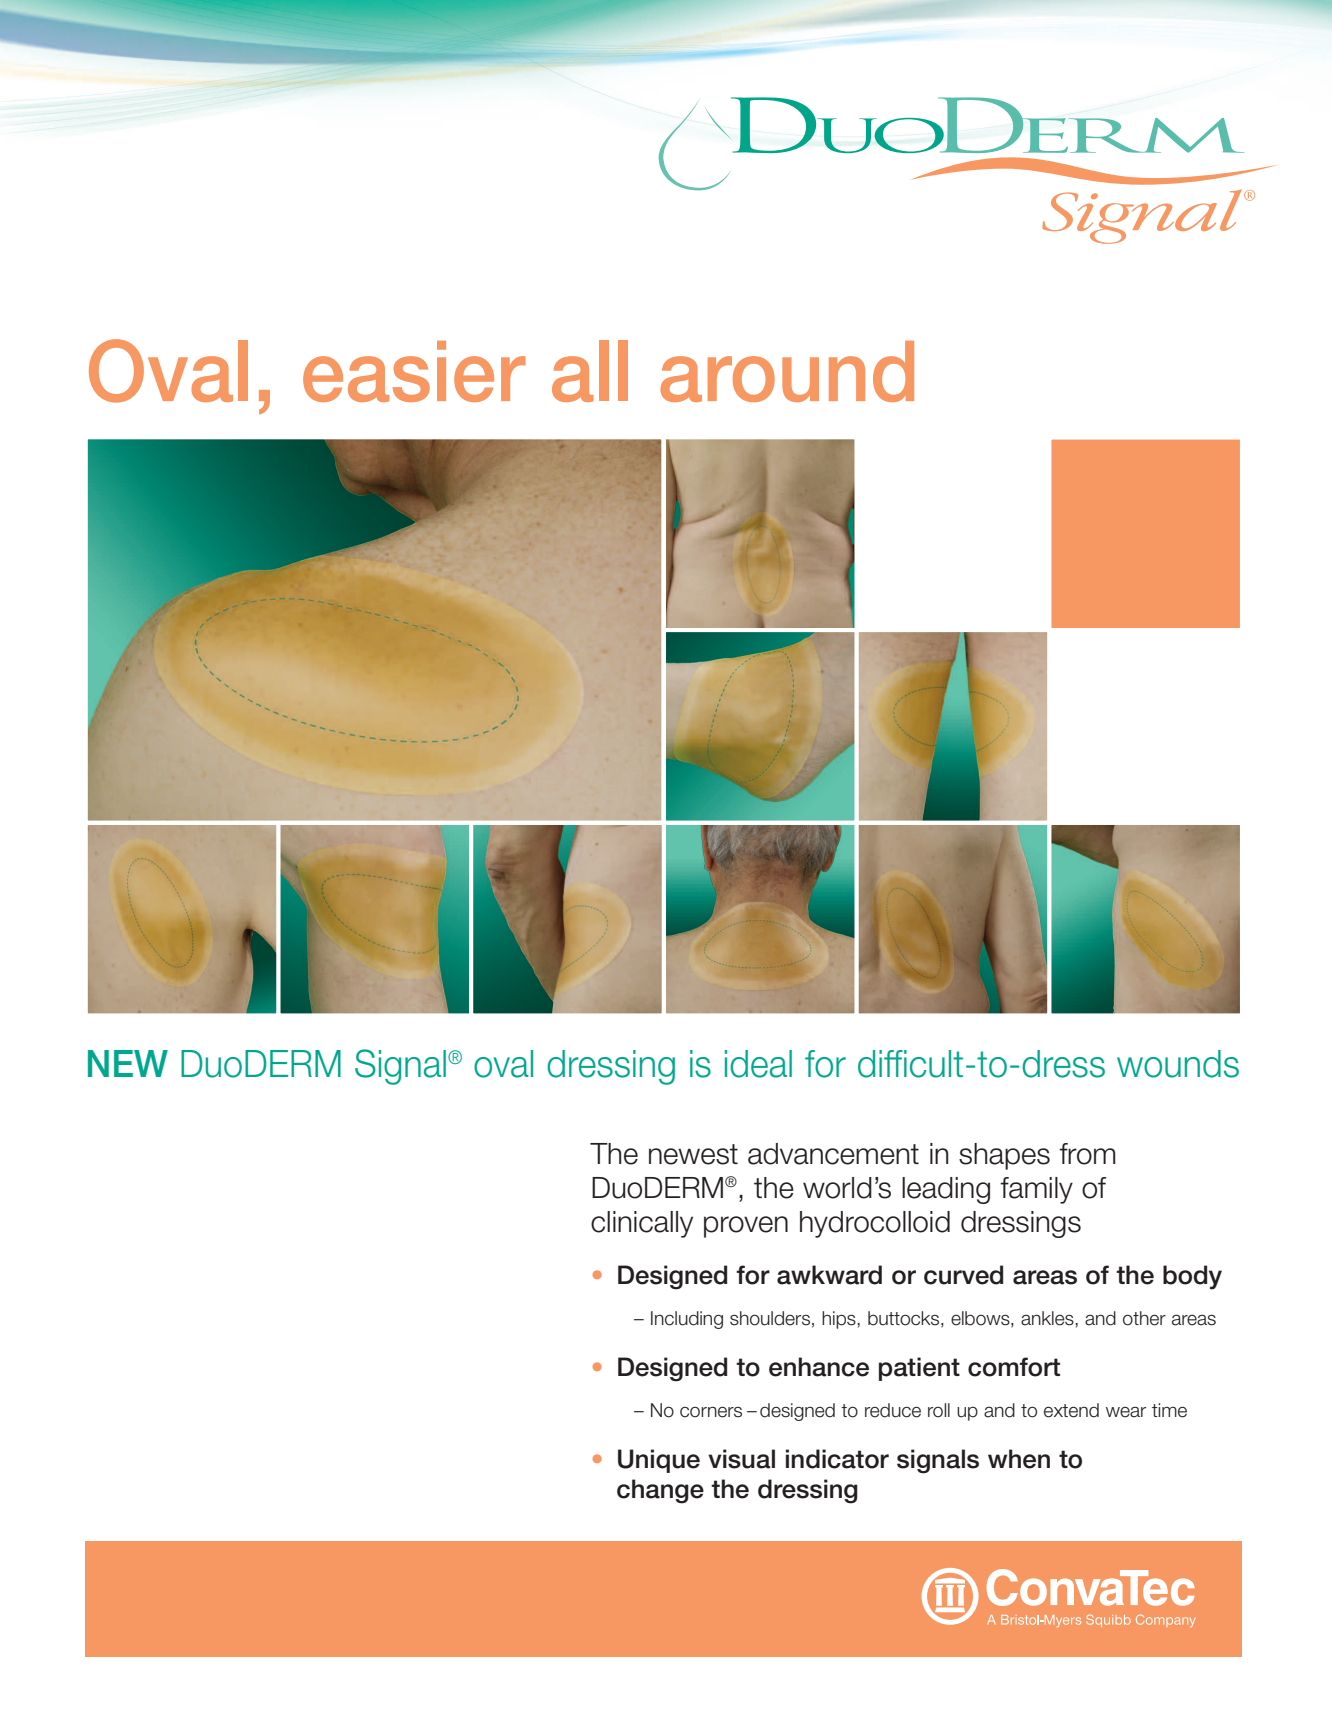  I want to click on wounds, so click(1178, 1064).
